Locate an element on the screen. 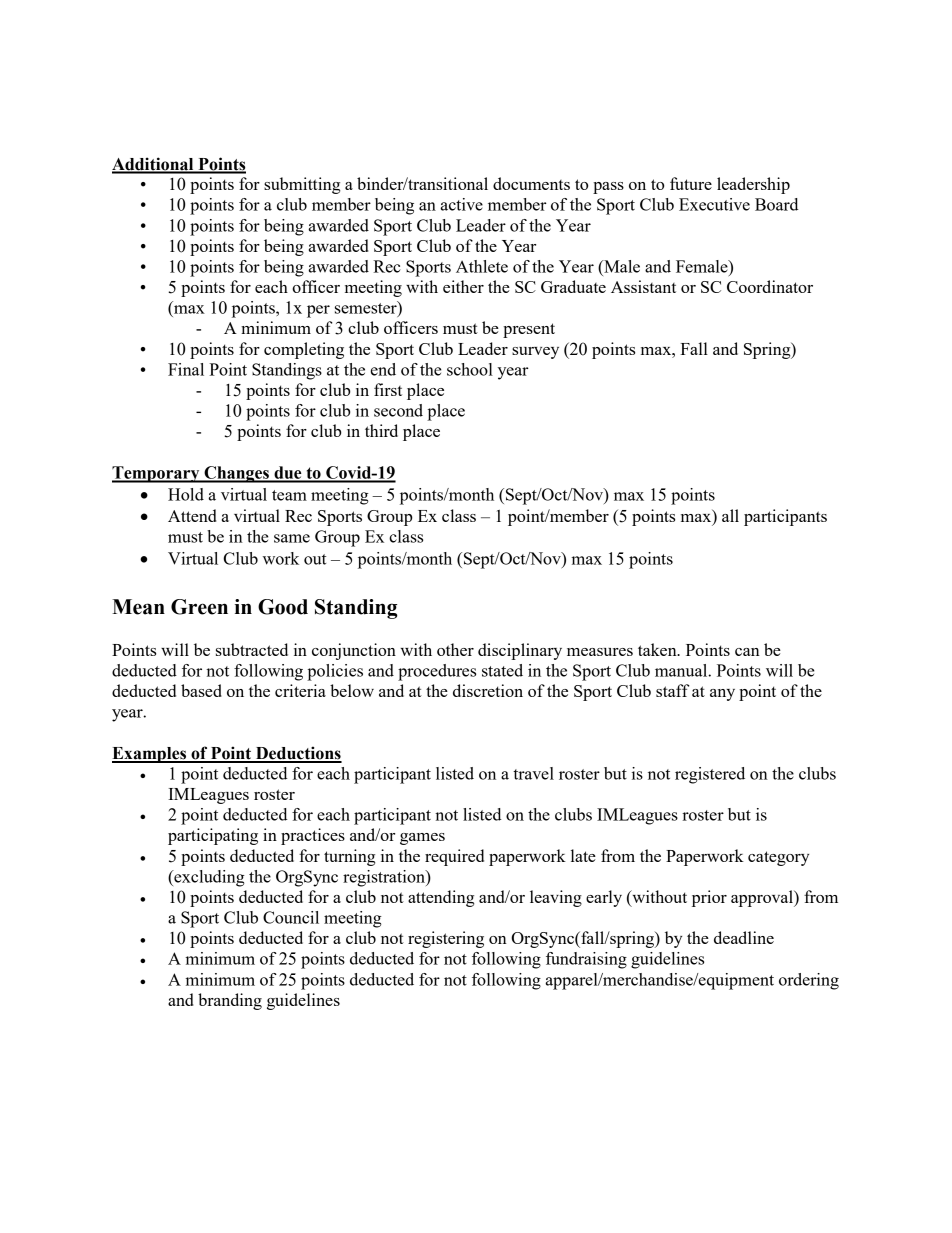 This screenshot has width=952, height=1233. Examples is located at coordinates (150, 755).
